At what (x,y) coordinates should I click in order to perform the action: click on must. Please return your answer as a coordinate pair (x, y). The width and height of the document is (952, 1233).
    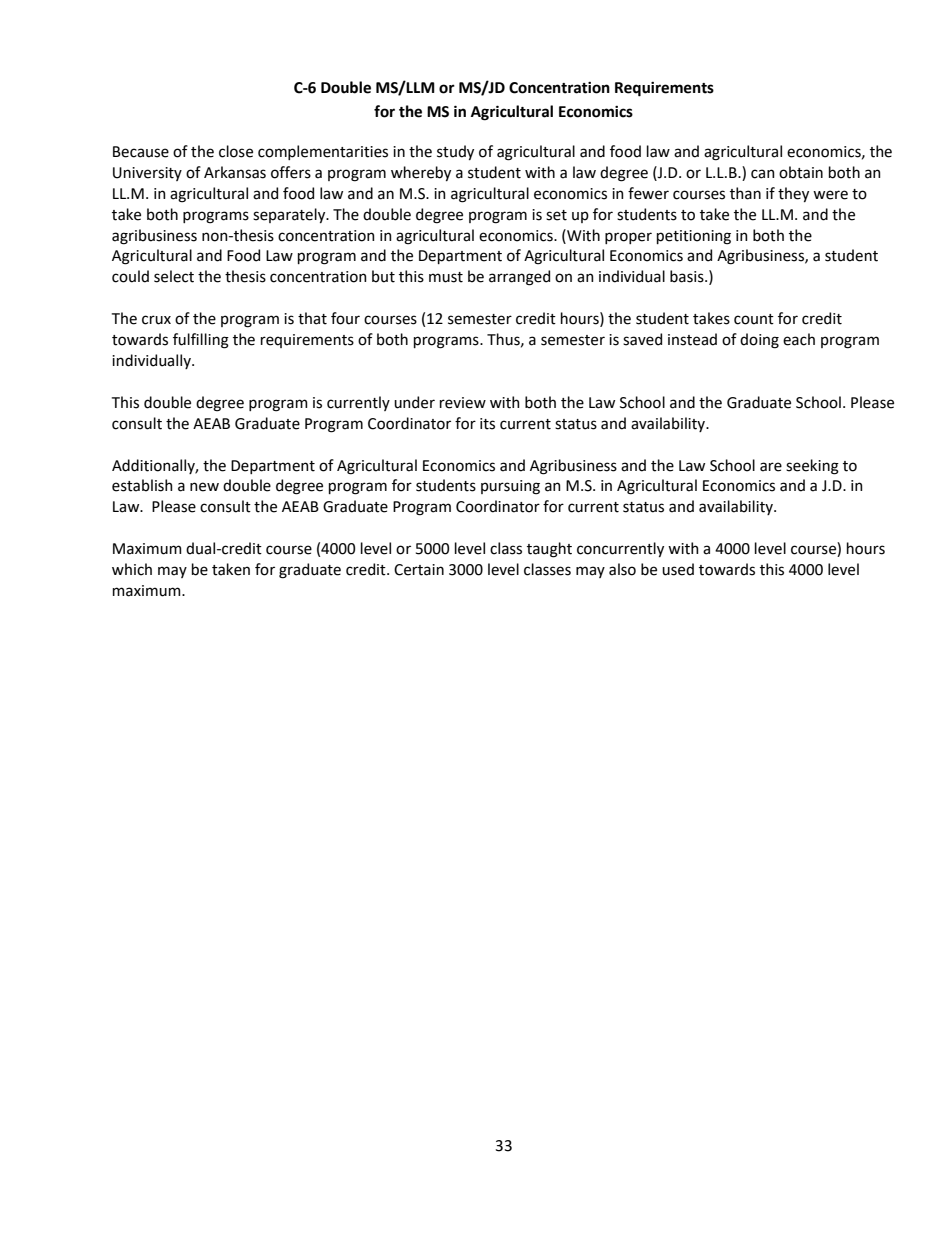
    Looking at the image, I should click on (446, 277).
